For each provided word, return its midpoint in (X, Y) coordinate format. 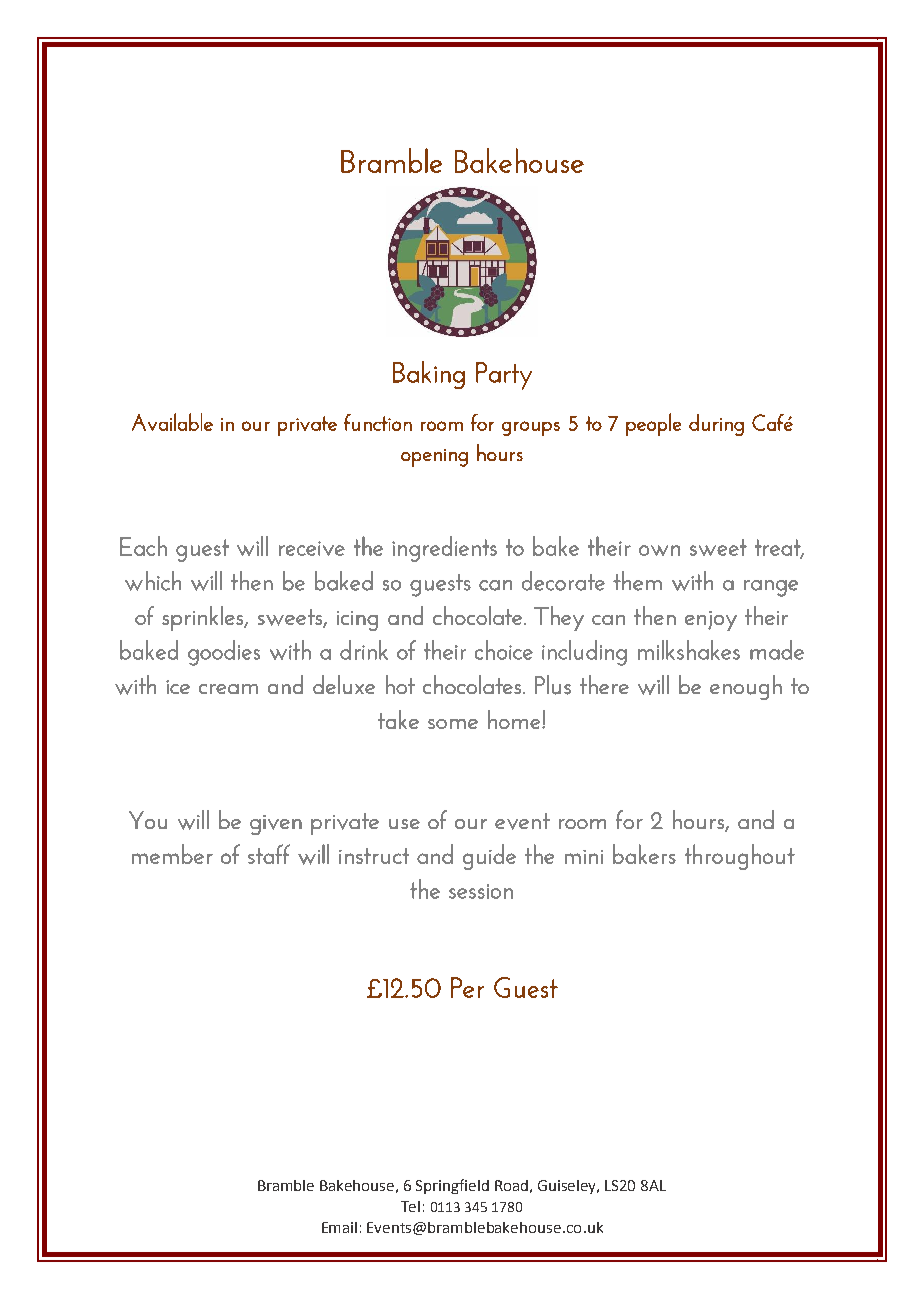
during (716, 425)
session (481, 891)
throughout (740, 857)
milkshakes (689, 650)
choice (504, 650)
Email (339, 1227)
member (172, 854)
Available (172, 422)
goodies (224, 653)
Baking (429, 375)
